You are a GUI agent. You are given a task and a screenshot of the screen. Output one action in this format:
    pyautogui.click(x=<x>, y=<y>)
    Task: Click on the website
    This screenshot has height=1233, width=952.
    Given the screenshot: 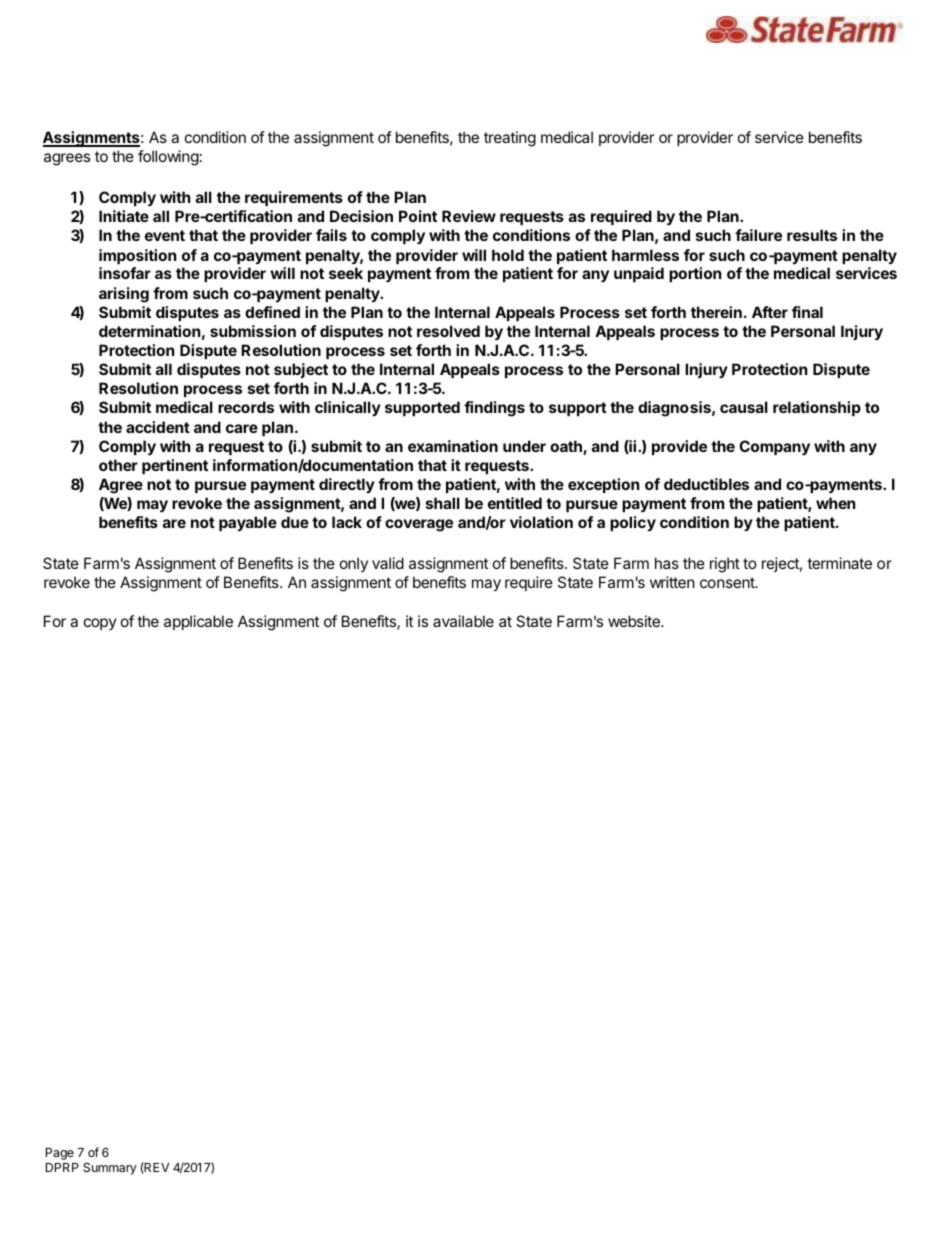 What is the action you would take?
    pyautogui.click(x=635, y=621)
